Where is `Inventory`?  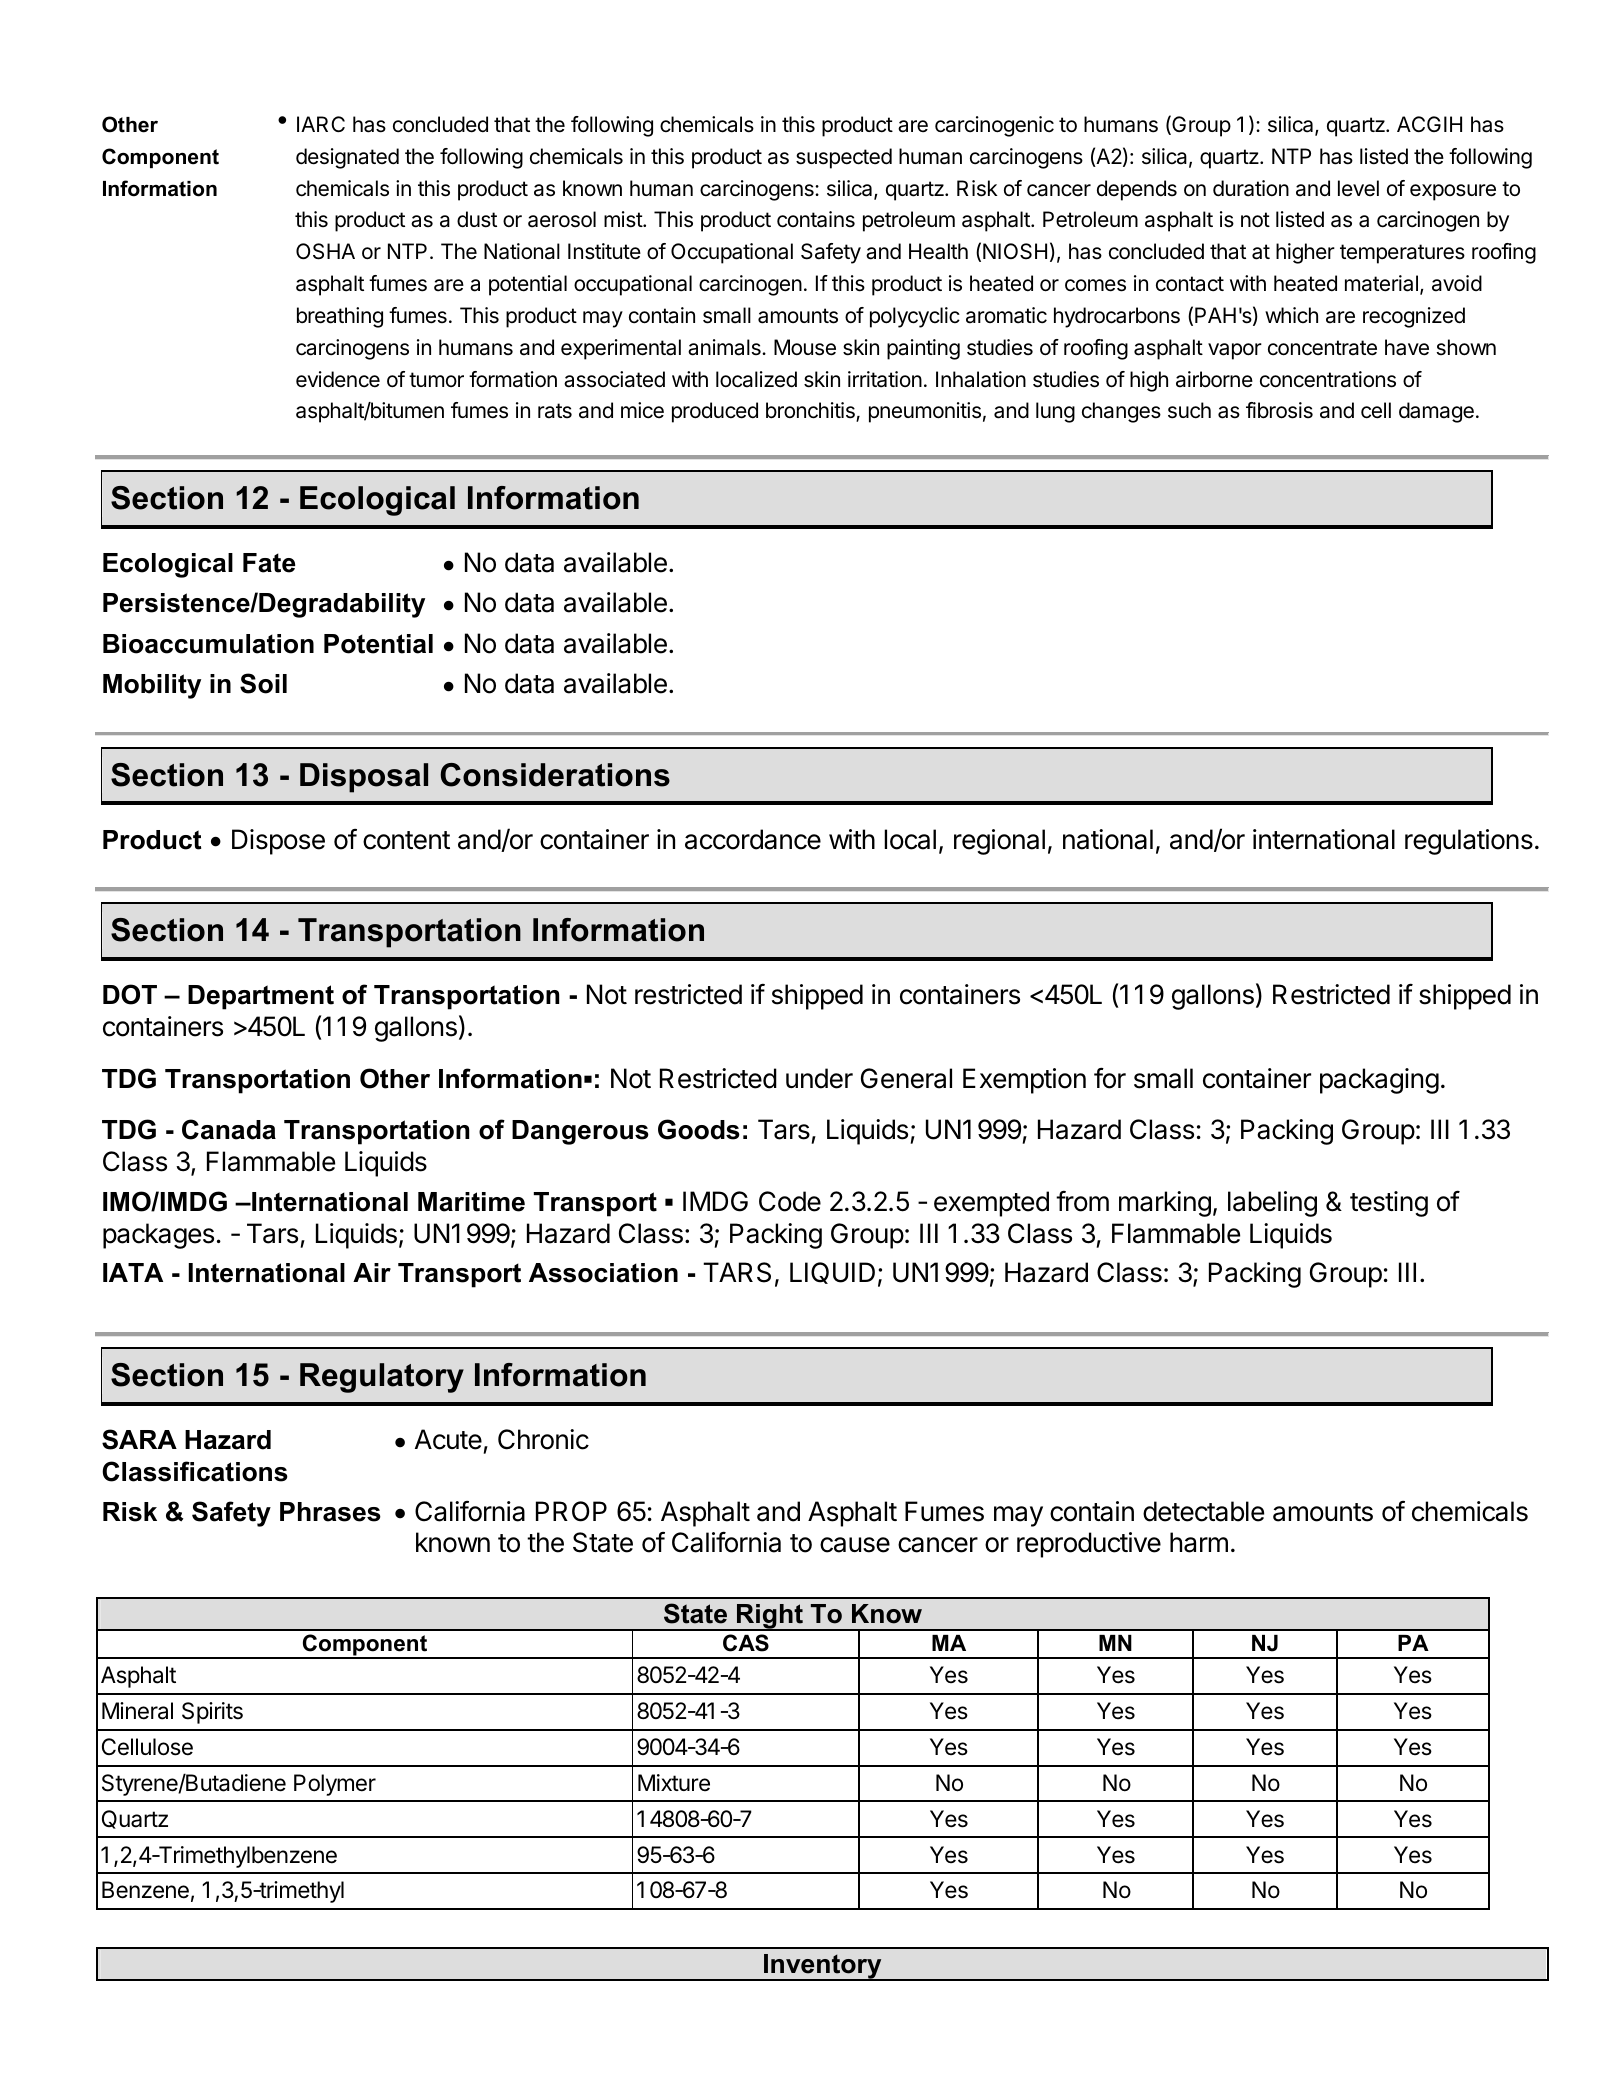
Inventory is located at coordinates (823, 1967).
